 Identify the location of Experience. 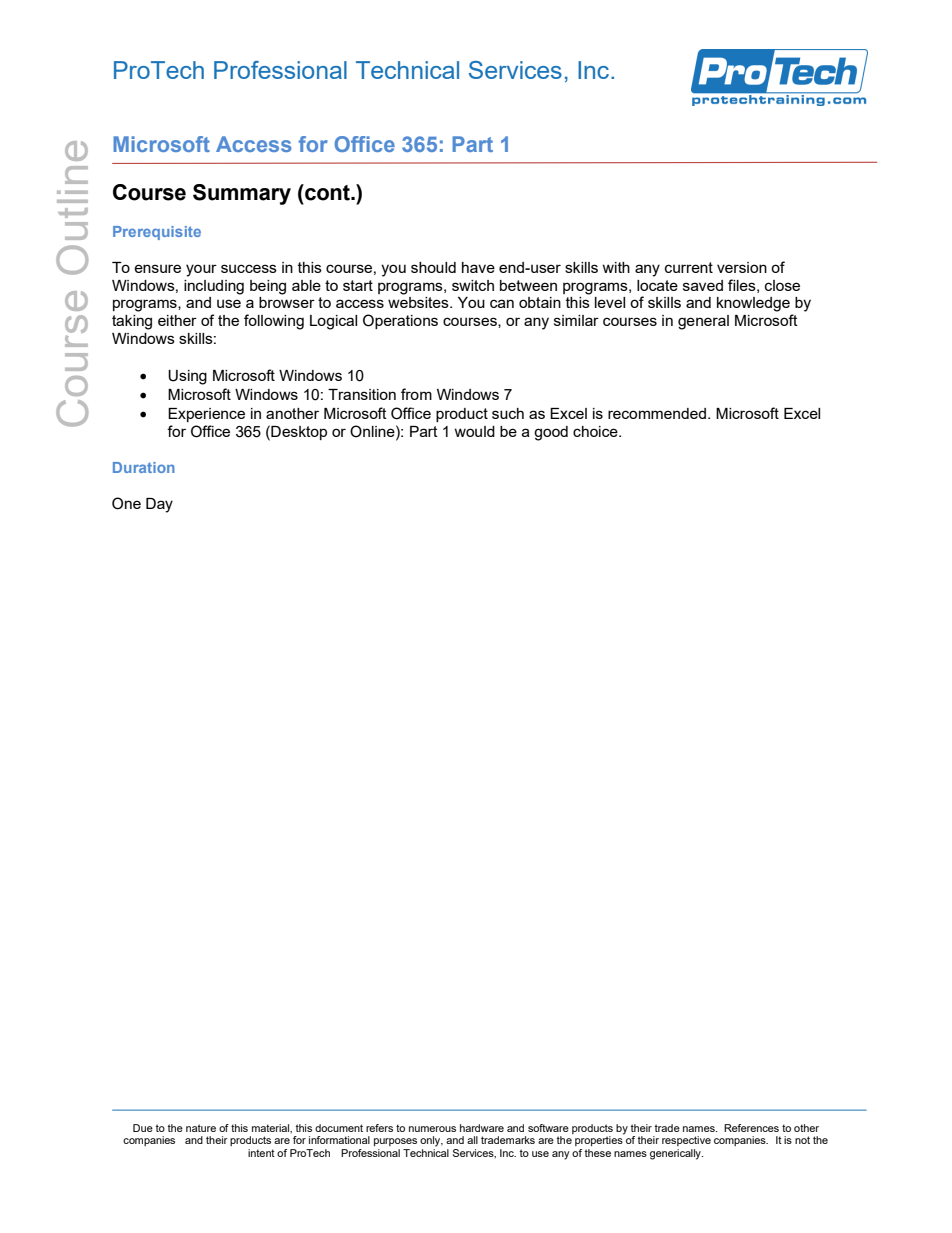
(206, 415).
